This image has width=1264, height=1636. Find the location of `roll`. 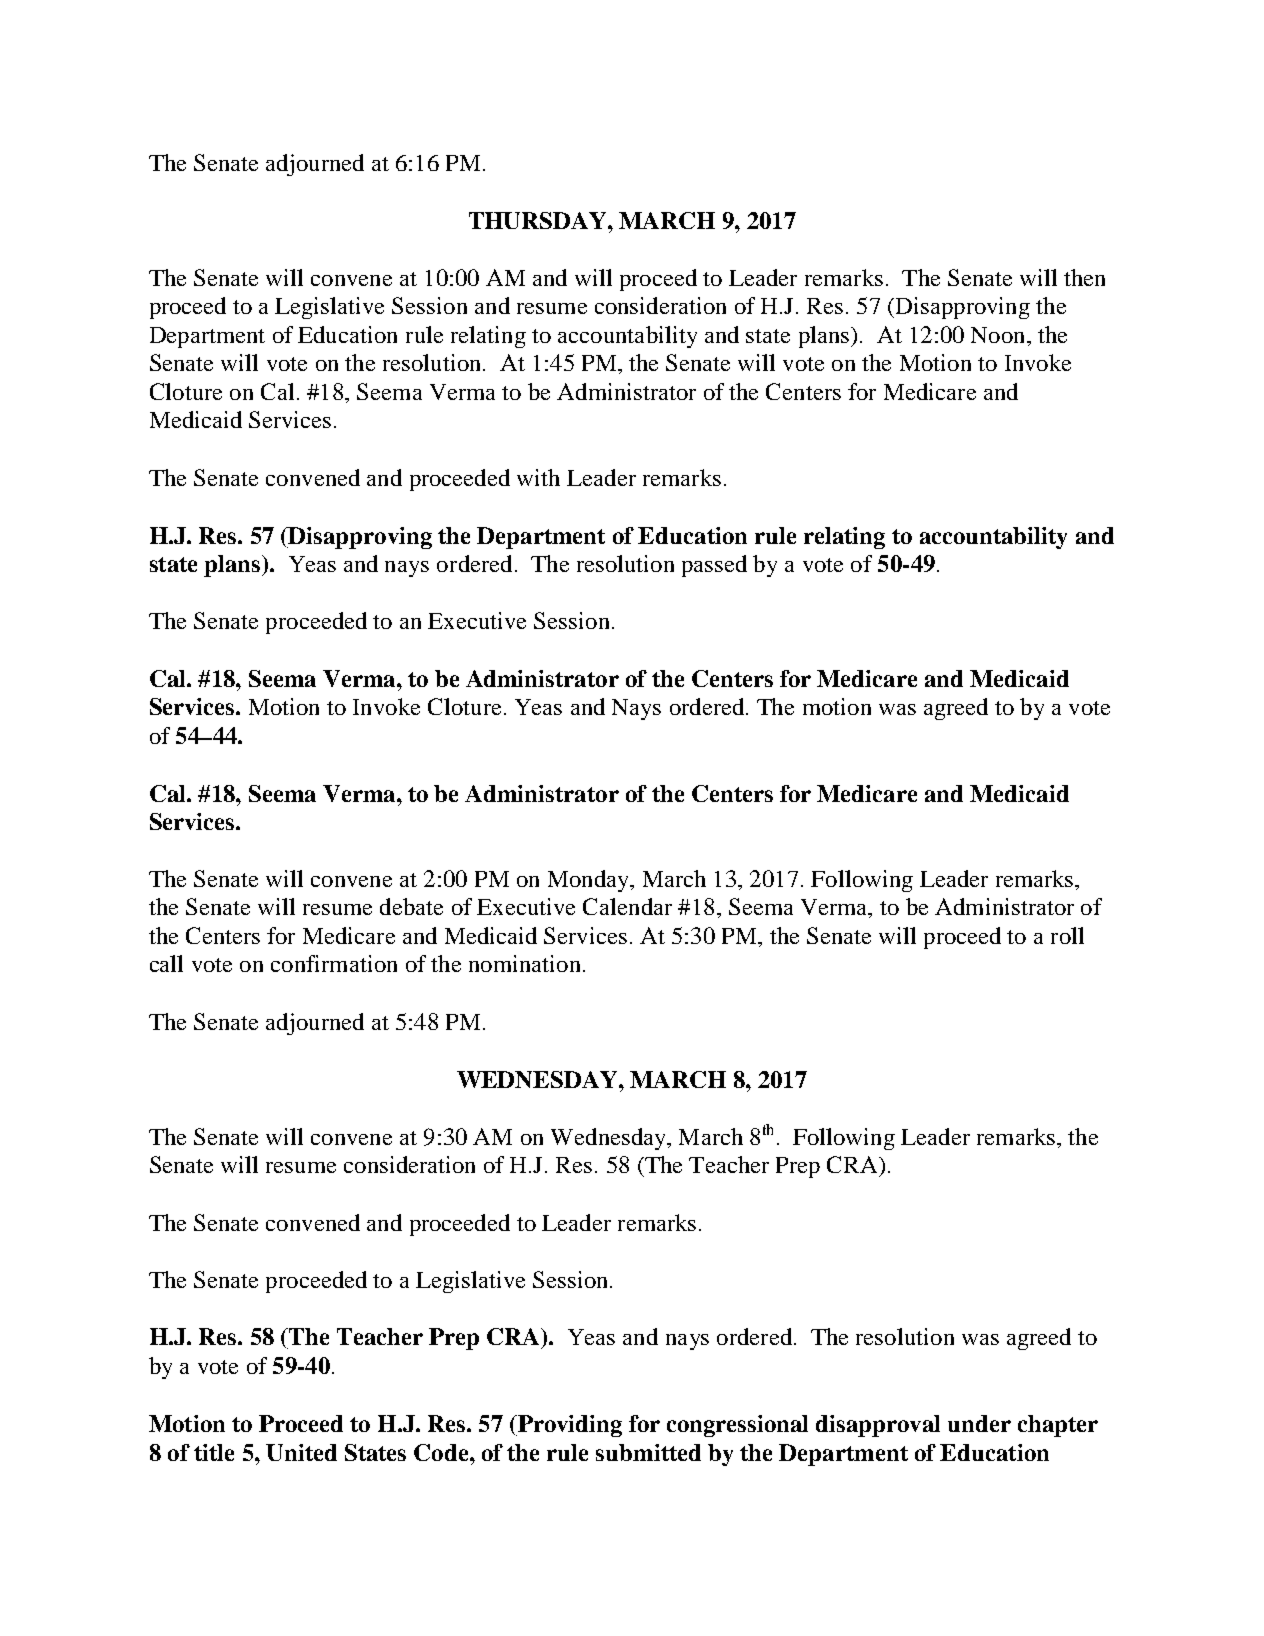

roll is located at coordinates (1067, 935).
